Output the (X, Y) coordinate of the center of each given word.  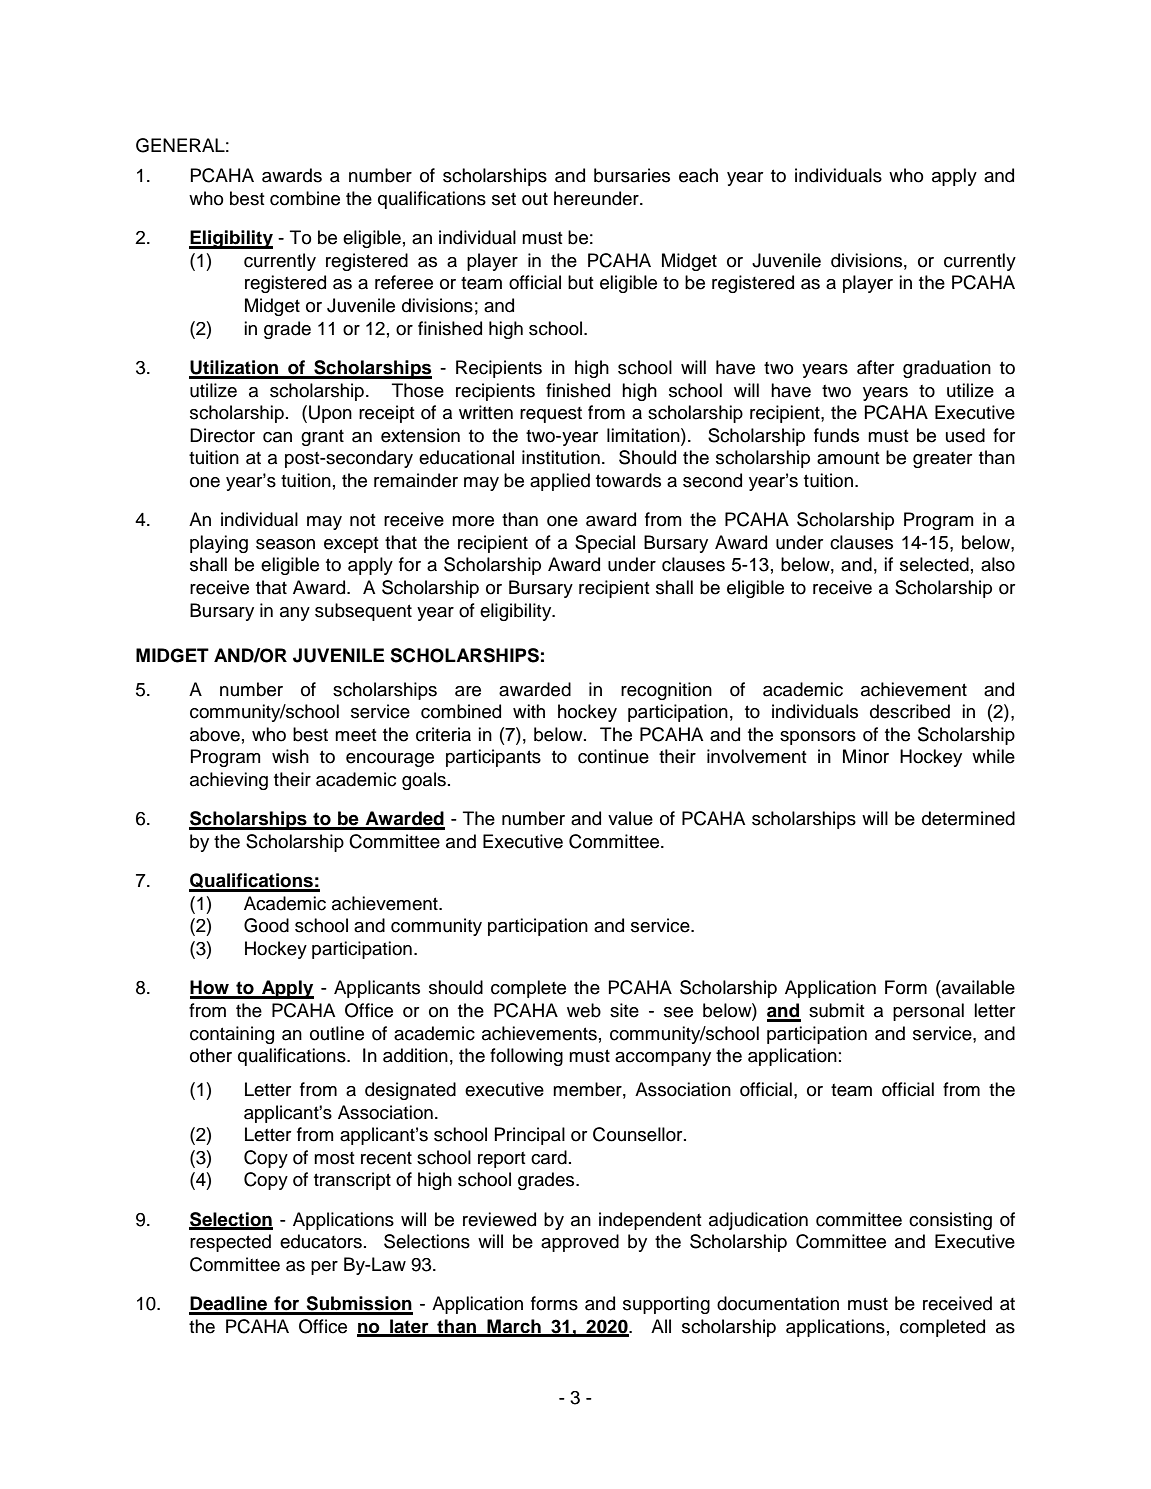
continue (613, 756)
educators (321, 1241)
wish (290, 756)
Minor (866, 756)
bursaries (632, 175)
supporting (666, 1305)
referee (404, 282)
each (698, 175)
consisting (950, 1221)
